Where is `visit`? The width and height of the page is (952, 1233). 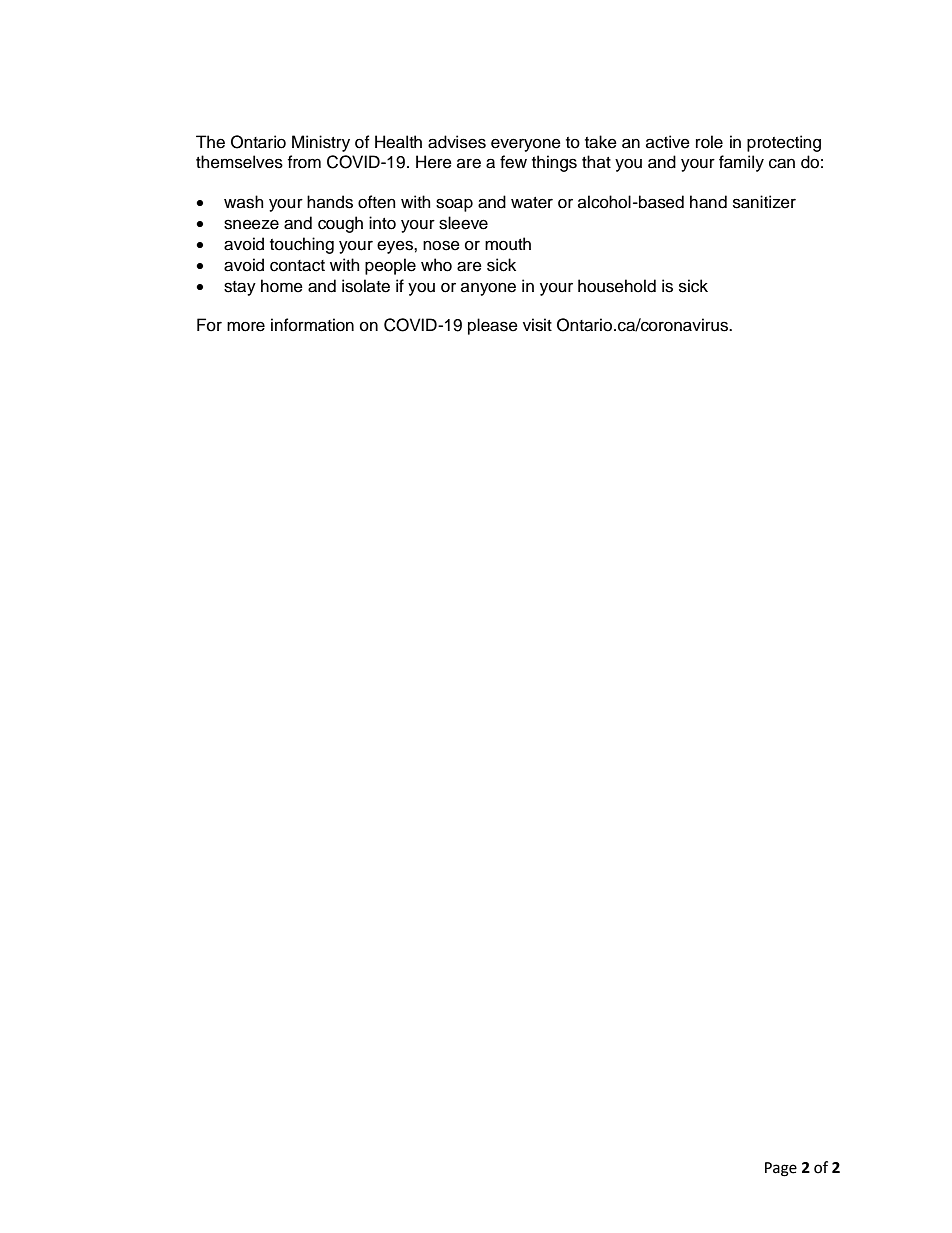
visit is located at coordinates (537, 325).
